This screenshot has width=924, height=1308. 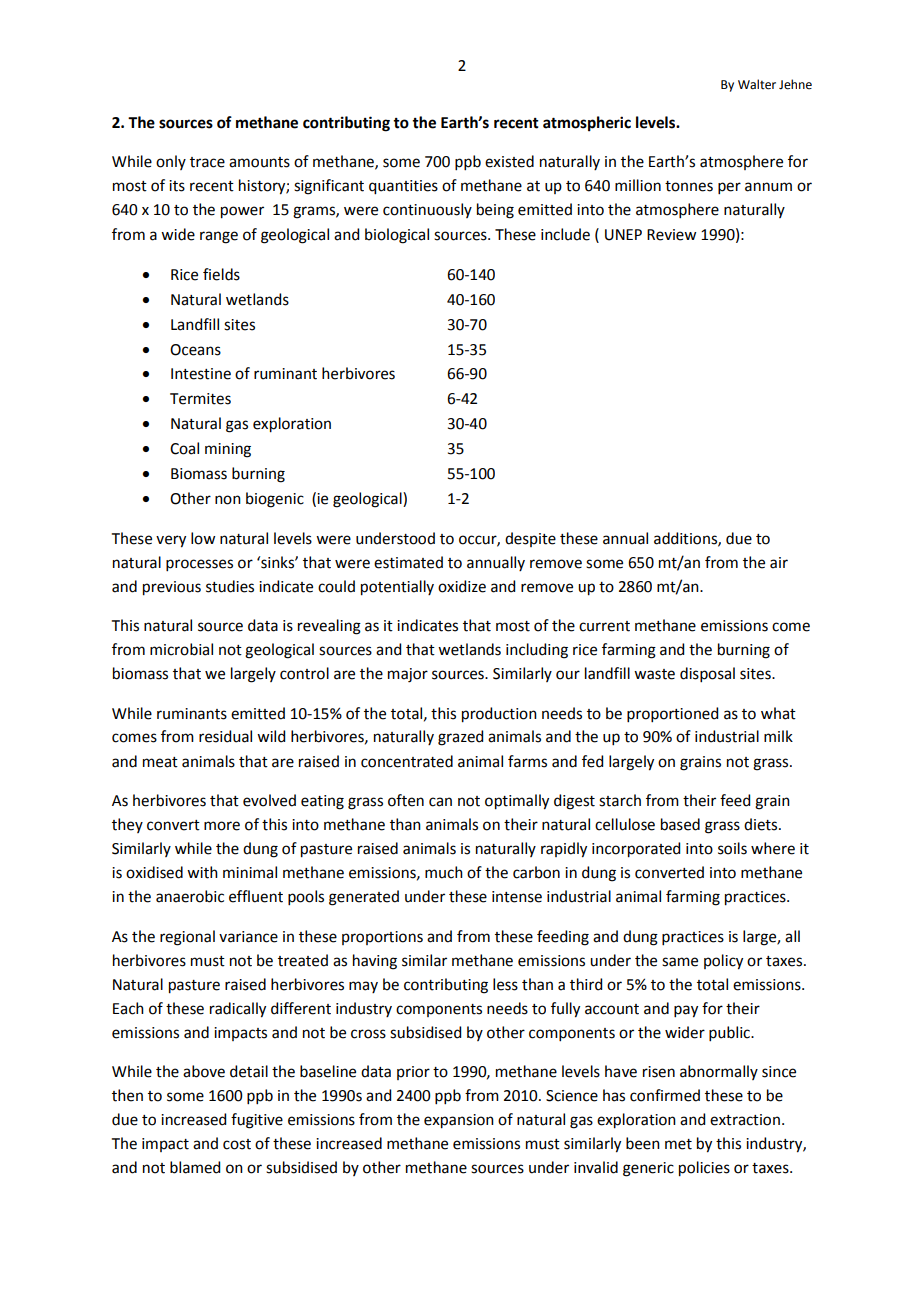 I want to click on trace, so click(x=207, y=162).
